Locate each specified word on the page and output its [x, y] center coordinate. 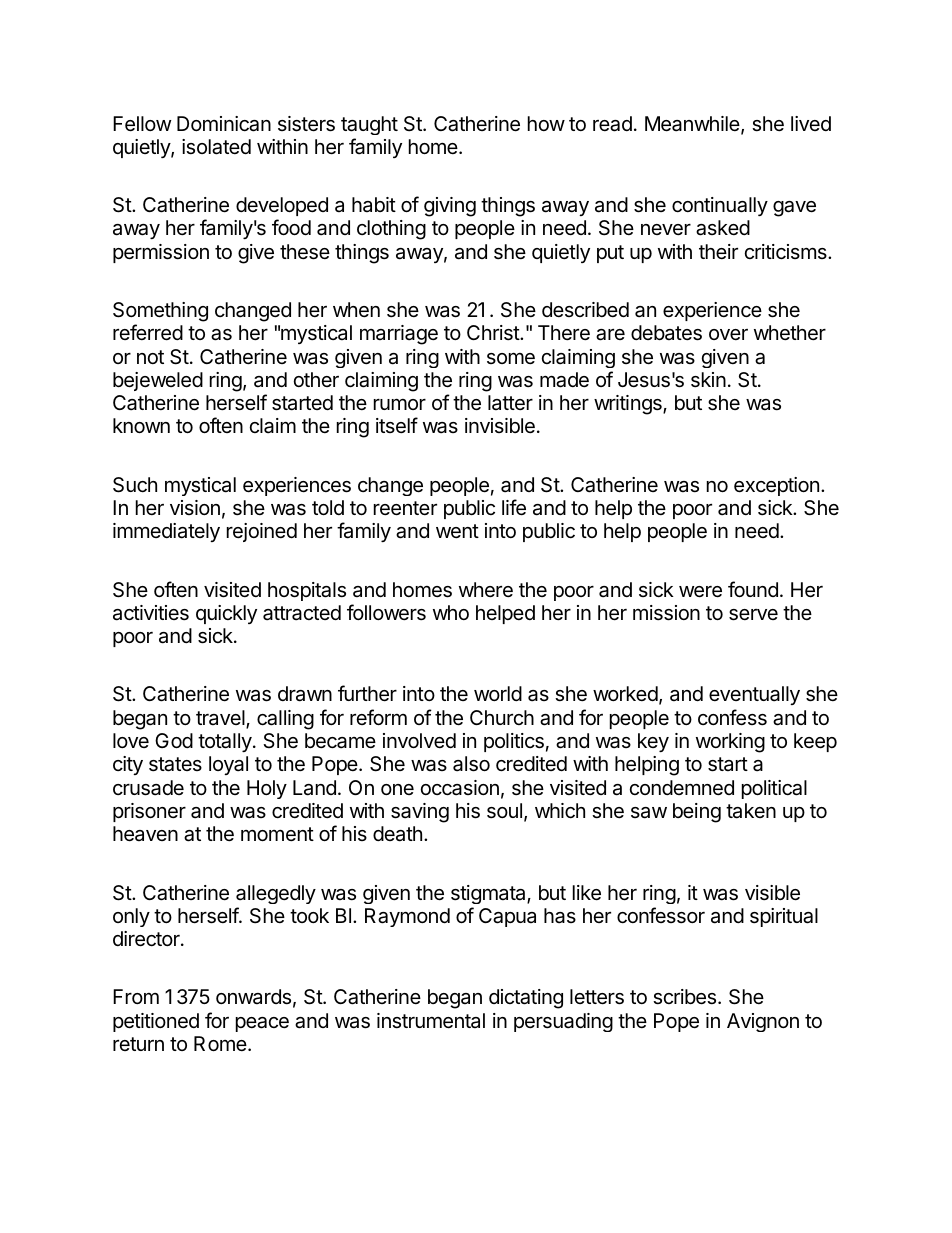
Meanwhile [693, 125]
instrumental [431, 1021]
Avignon [763, 1022]
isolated [216, 147]
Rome [220, 1043]
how [546, 123]
